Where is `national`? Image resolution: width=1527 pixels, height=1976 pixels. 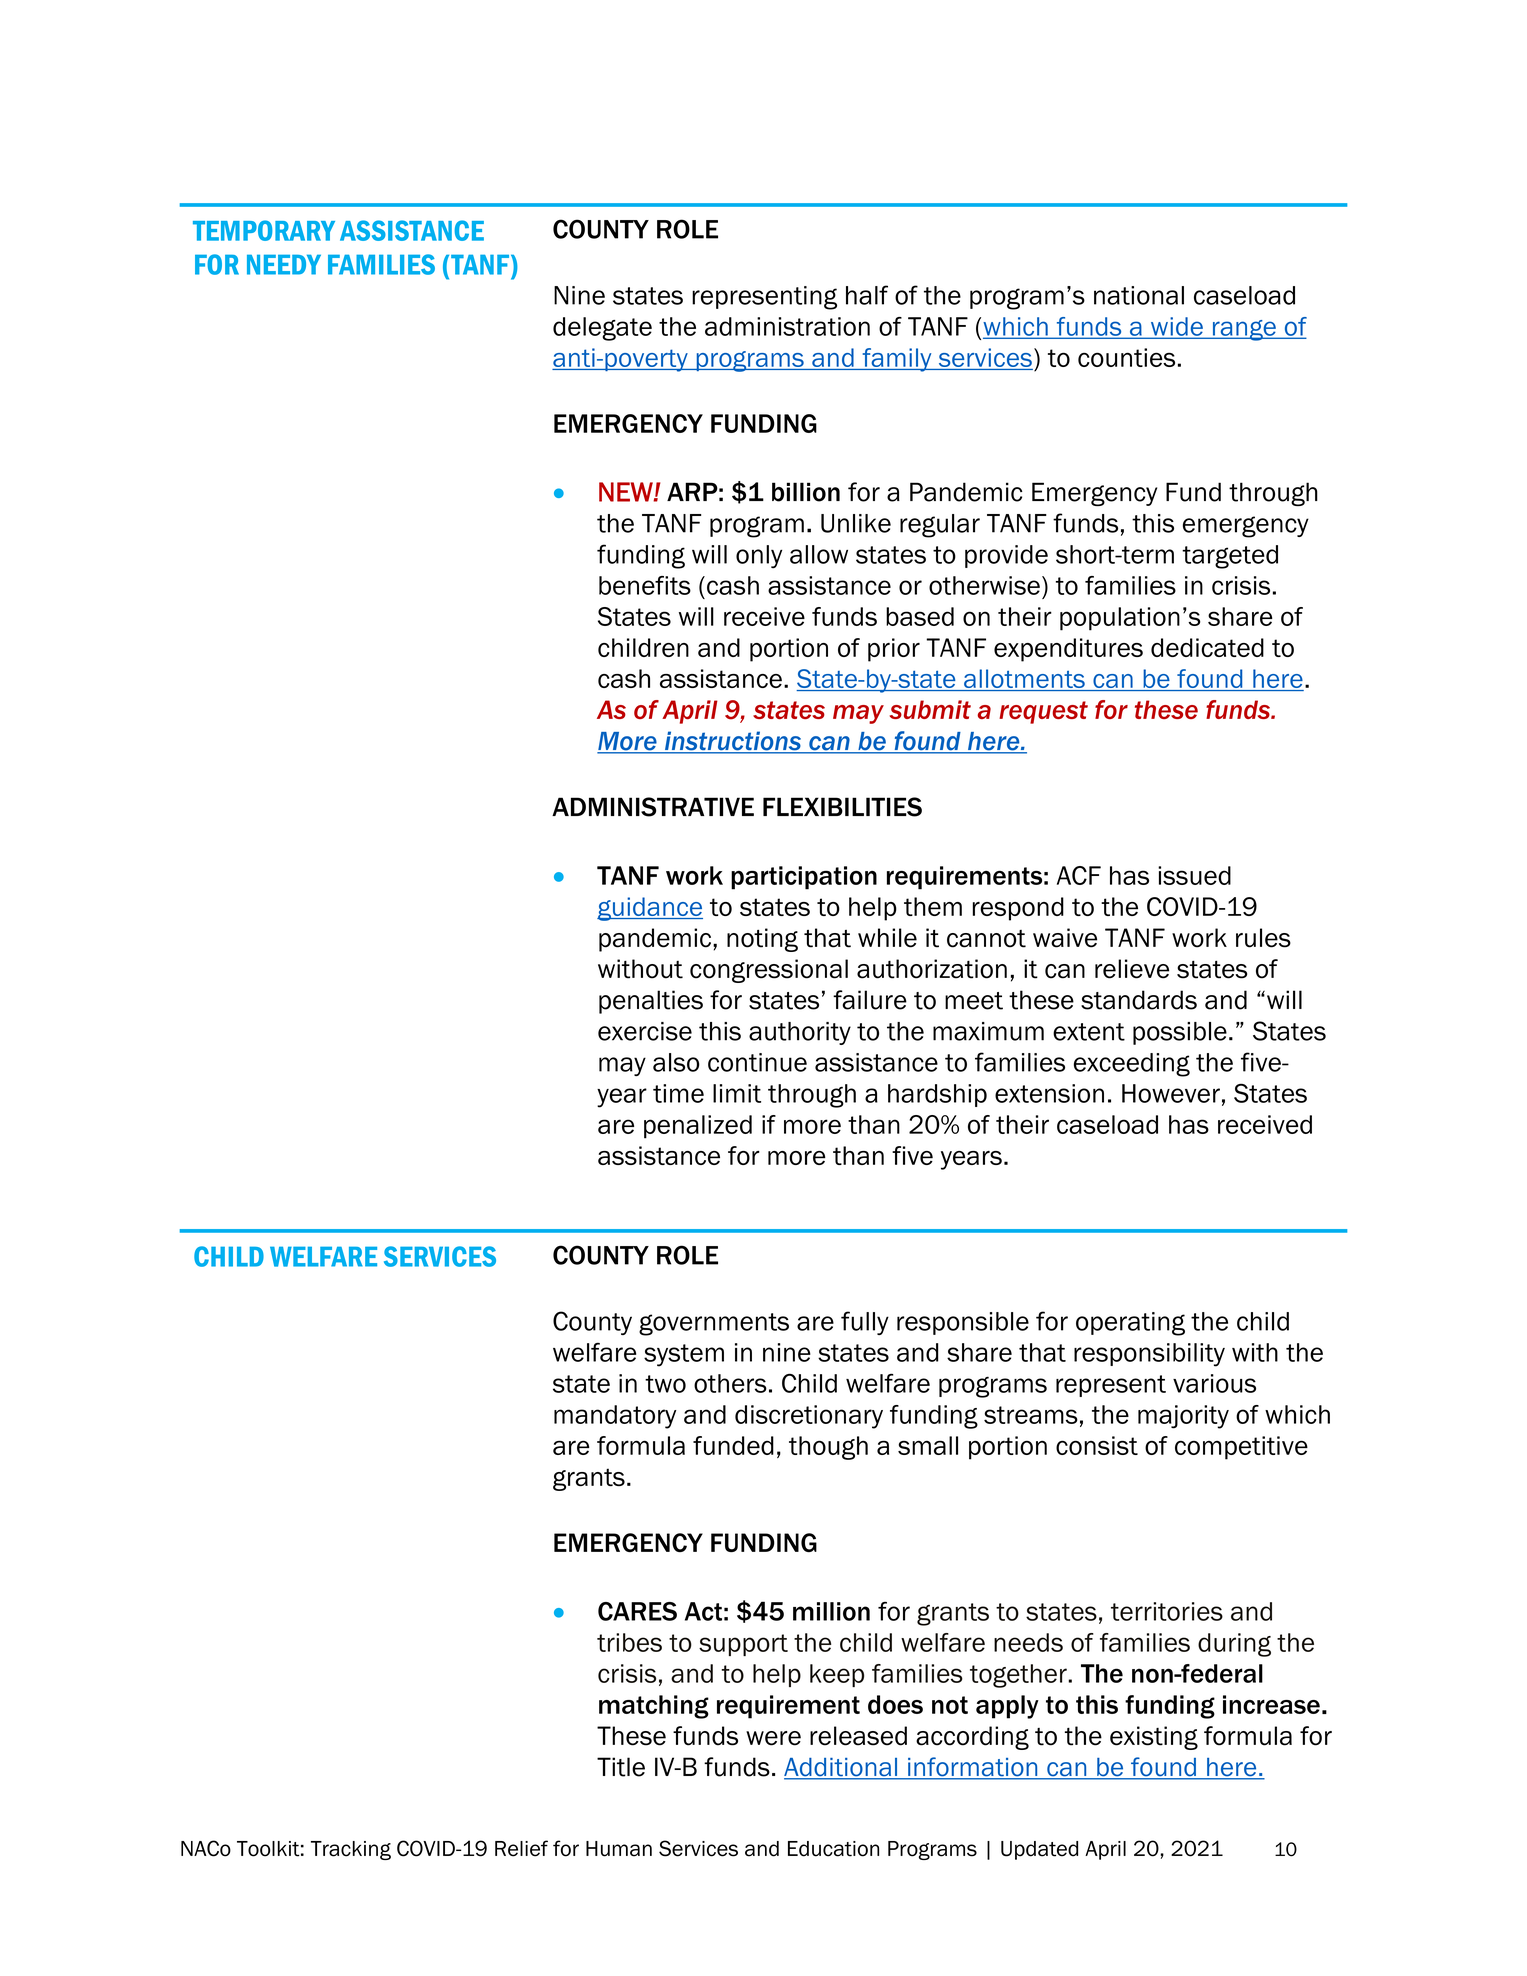
national is located at coordinates (1139, 295).
